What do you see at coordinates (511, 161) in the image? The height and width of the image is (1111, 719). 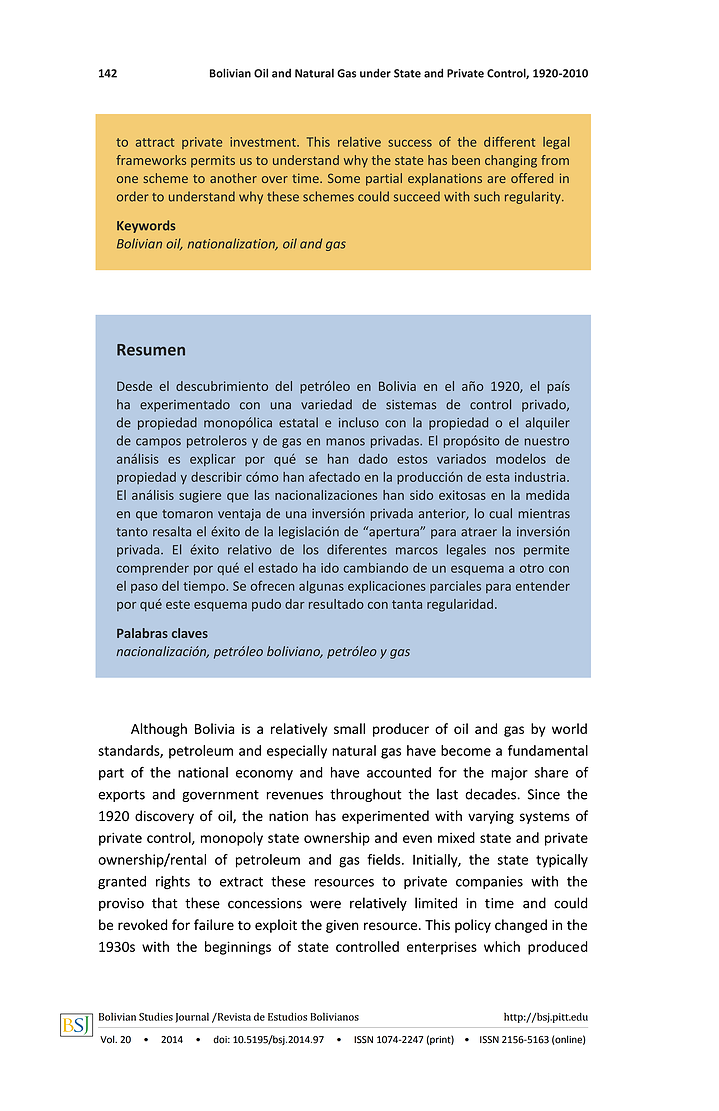 I see `changing` at bounding box center [511, 161].
